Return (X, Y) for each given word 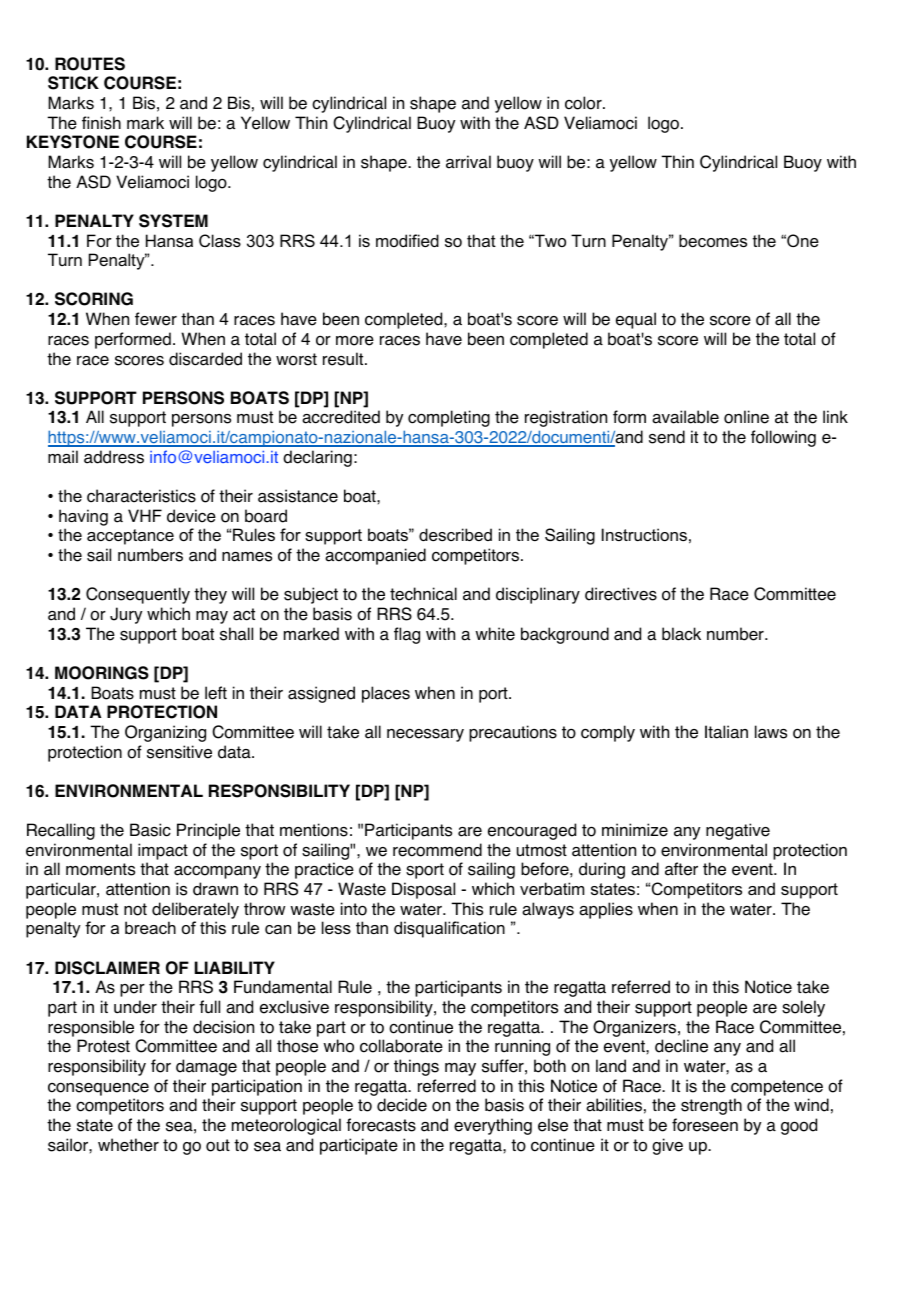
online (746, 417)
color (584, 103)
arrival (468, 162)
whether (128, 1145)
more (355, 341)
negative (738, 831)
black (681, 634)
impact (163, 851)
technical (423, 594)
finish (101, 123)
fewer (156, 319)
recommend (437, 850)
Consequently (138, 595)
